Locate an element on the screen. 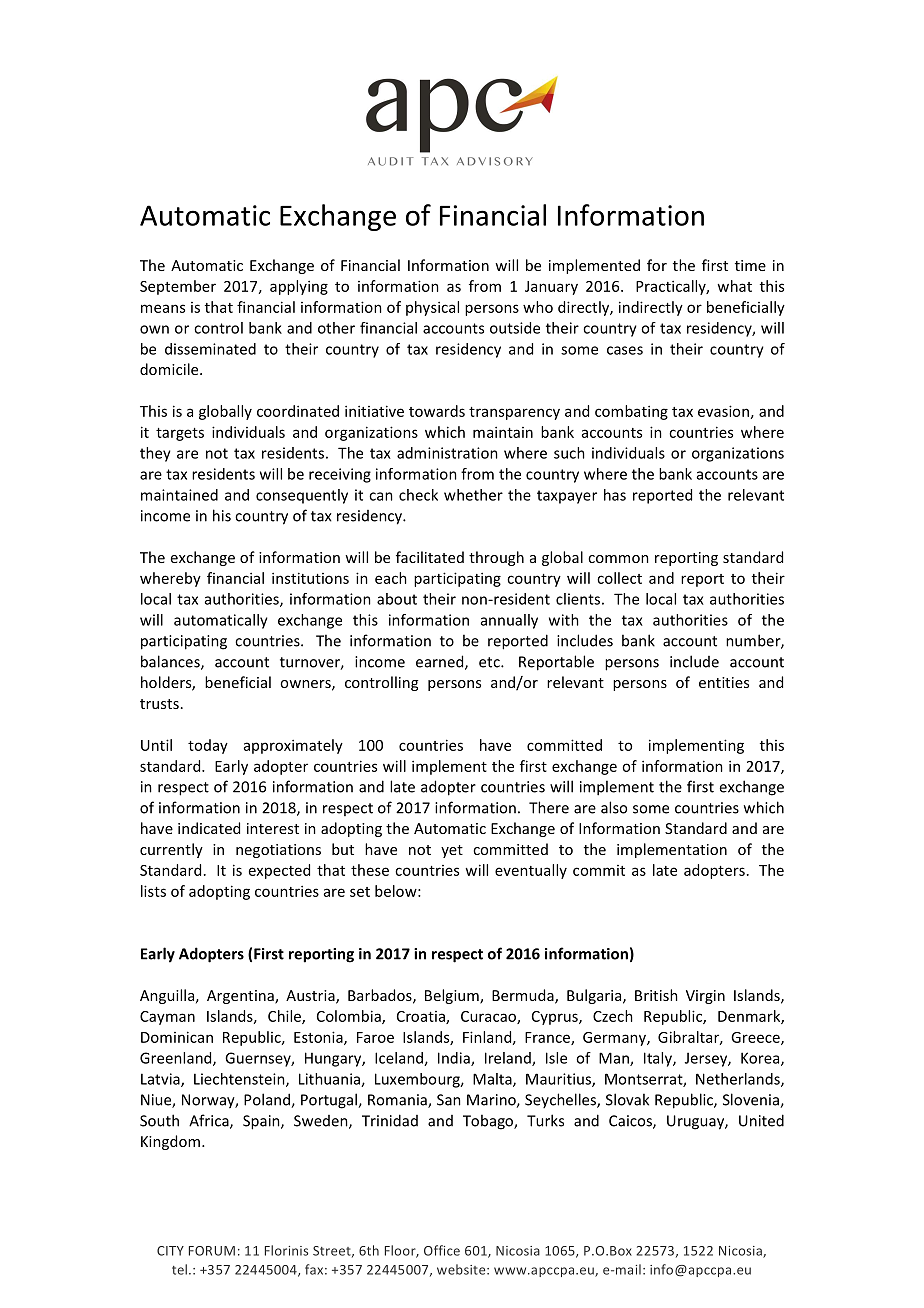  targets is located at coordinates (180, 434).
